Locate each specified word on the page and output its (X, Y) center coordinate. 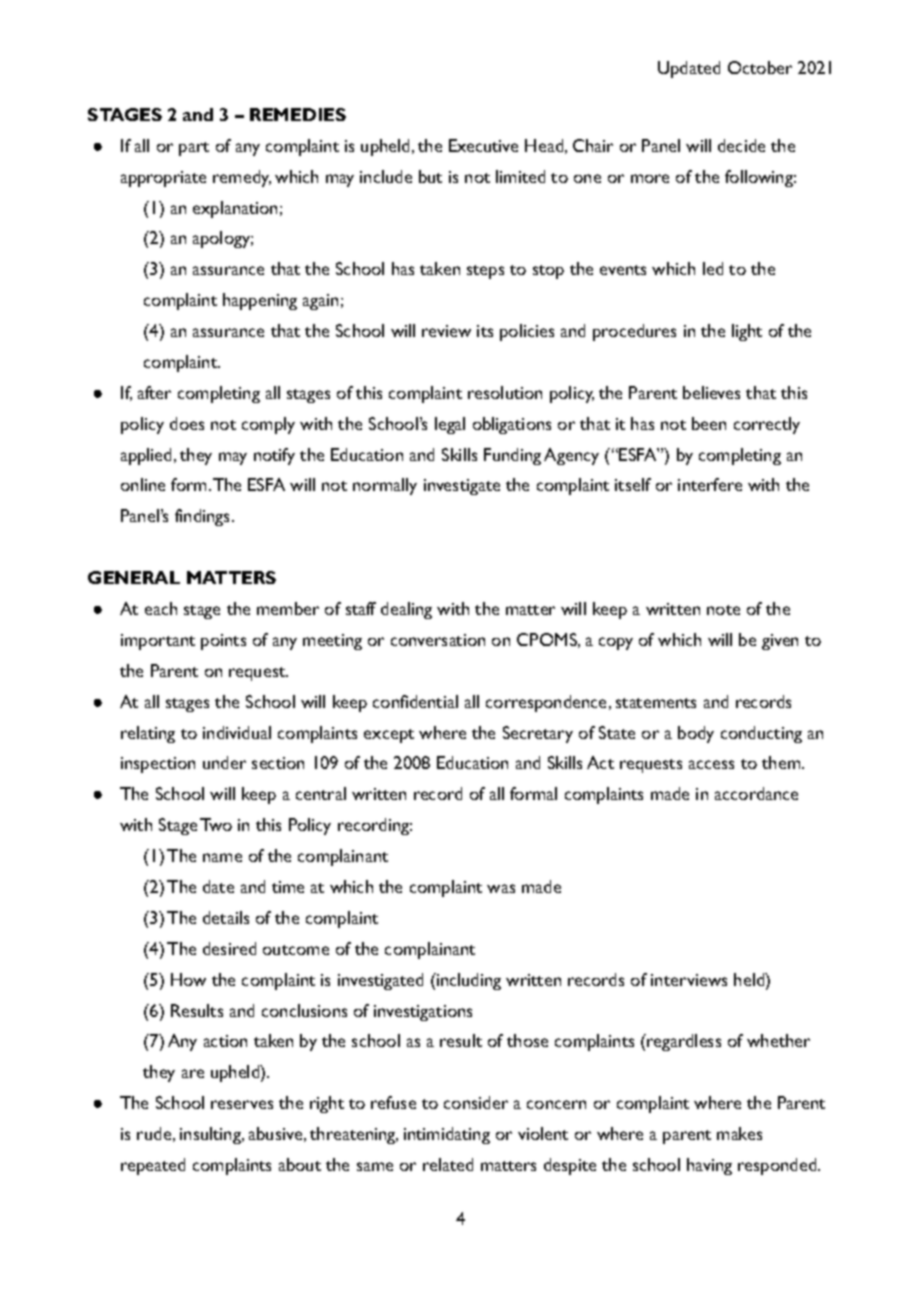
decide (741, 145)
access (711, 764)
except (389, 736)
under (224, 762)
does (187, 423)
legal (450, 425)
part (194, 149)
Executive (483, 145)
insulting (211, 1135)
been (709, 423)
